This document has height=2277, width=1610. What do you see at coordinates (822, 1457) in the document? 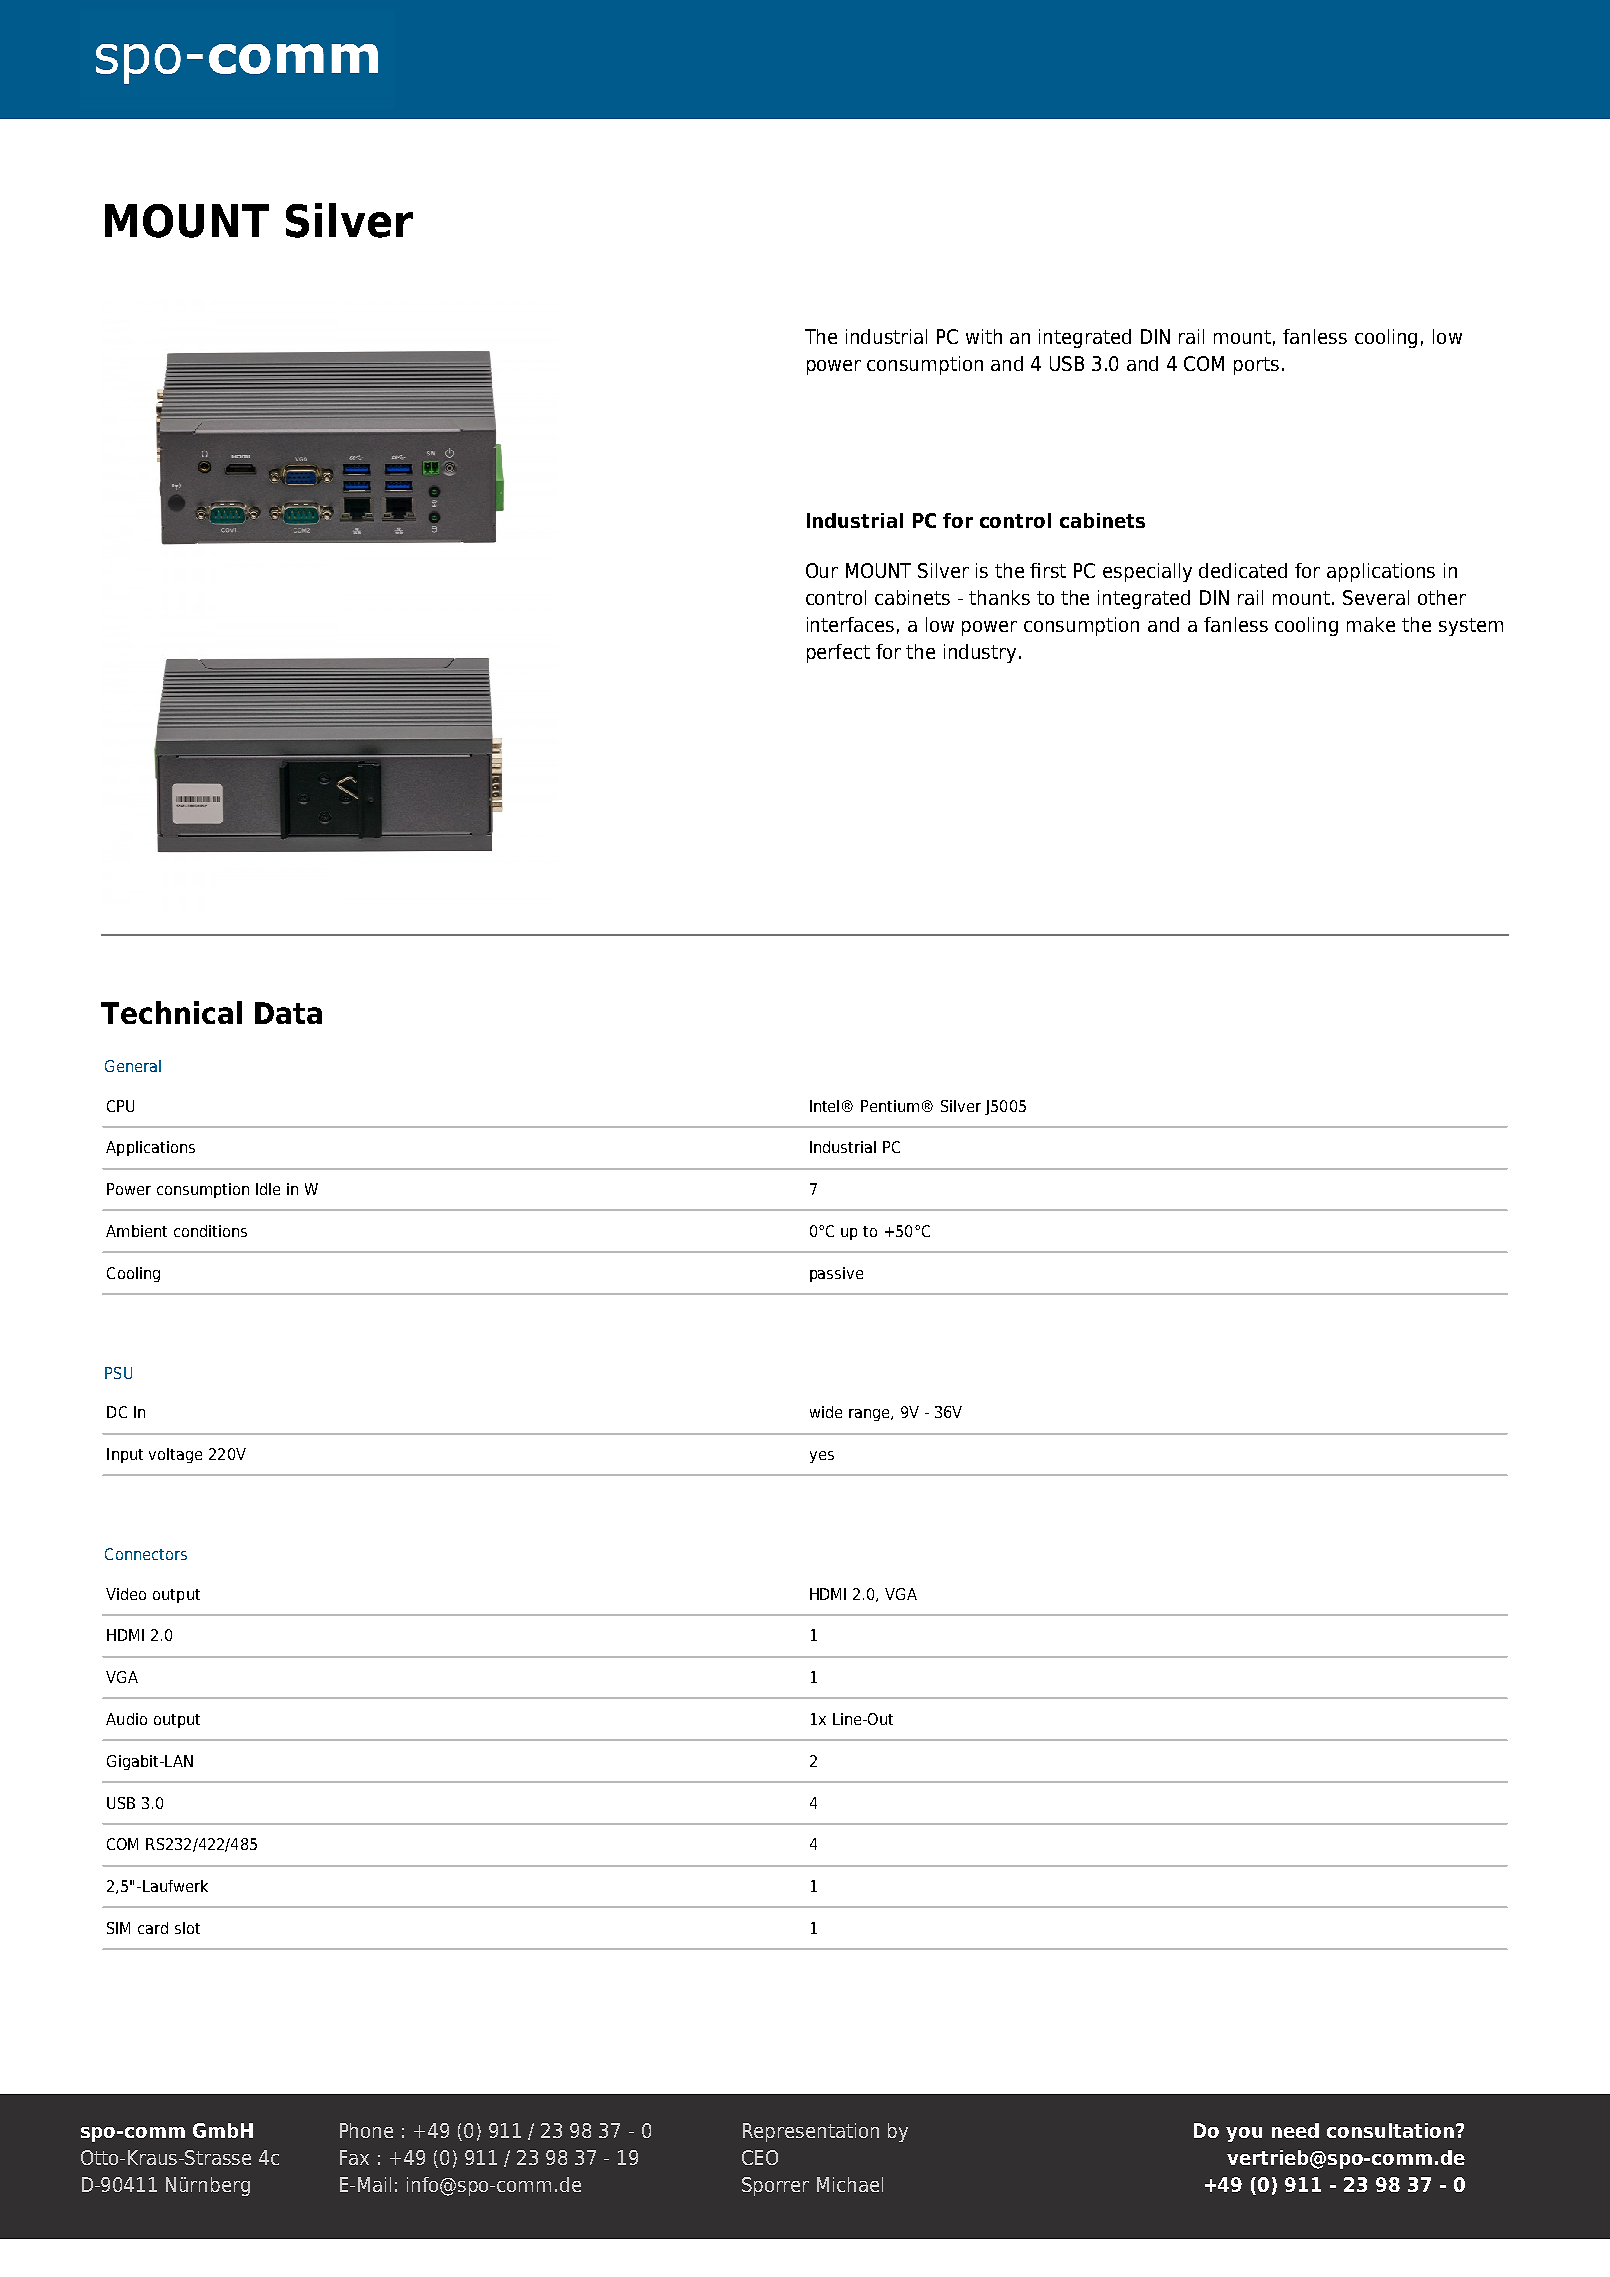
I see `yes` at bounding box center [822, 1457].
